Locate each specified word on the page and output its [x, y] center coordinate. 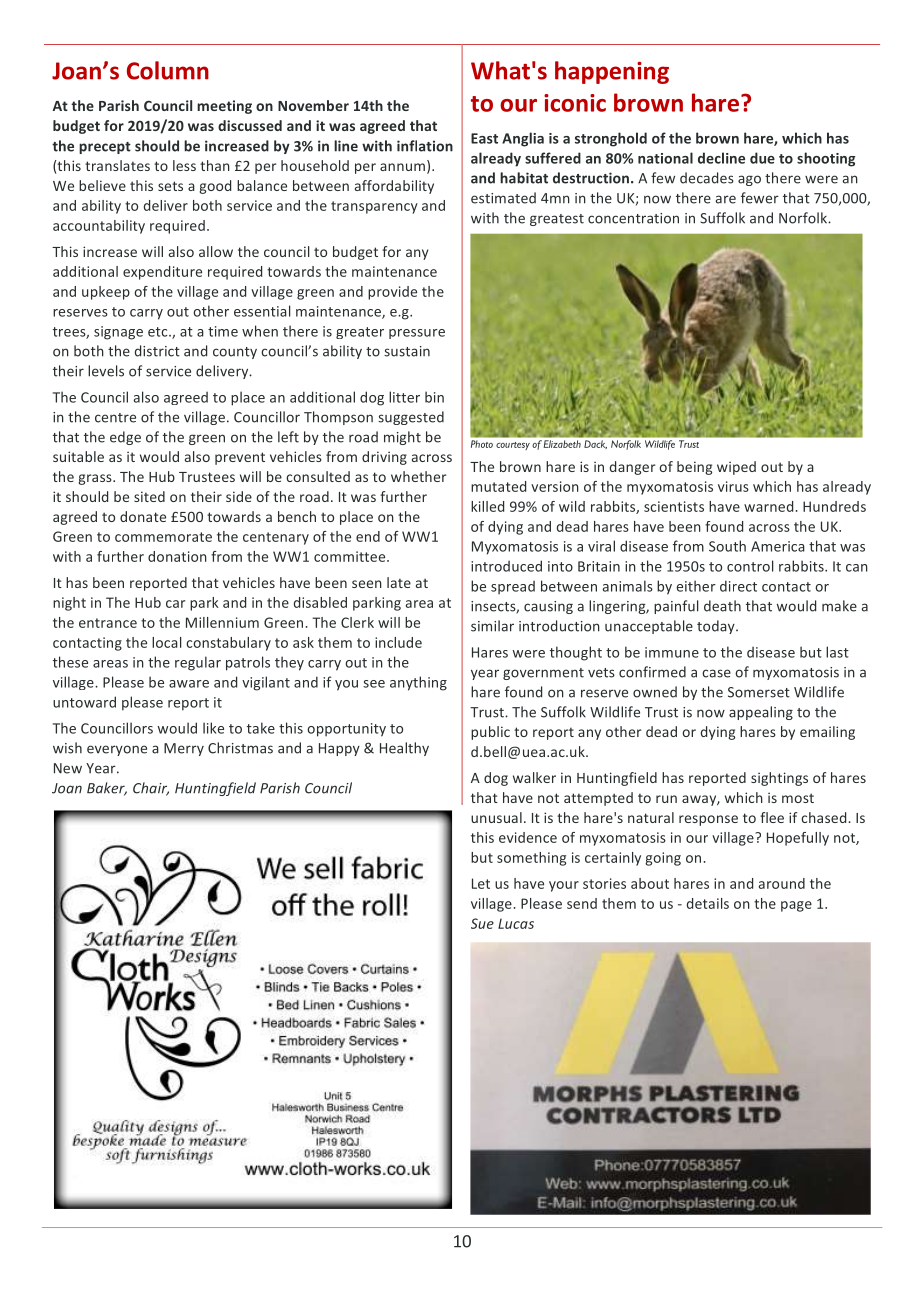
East [484, 138]
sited [149, 496]
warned [768, 506]
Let [481, 883]
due [762, 158]
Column [168, 70]
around [782, 883]
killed [487, 506]
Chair [151, 789]
